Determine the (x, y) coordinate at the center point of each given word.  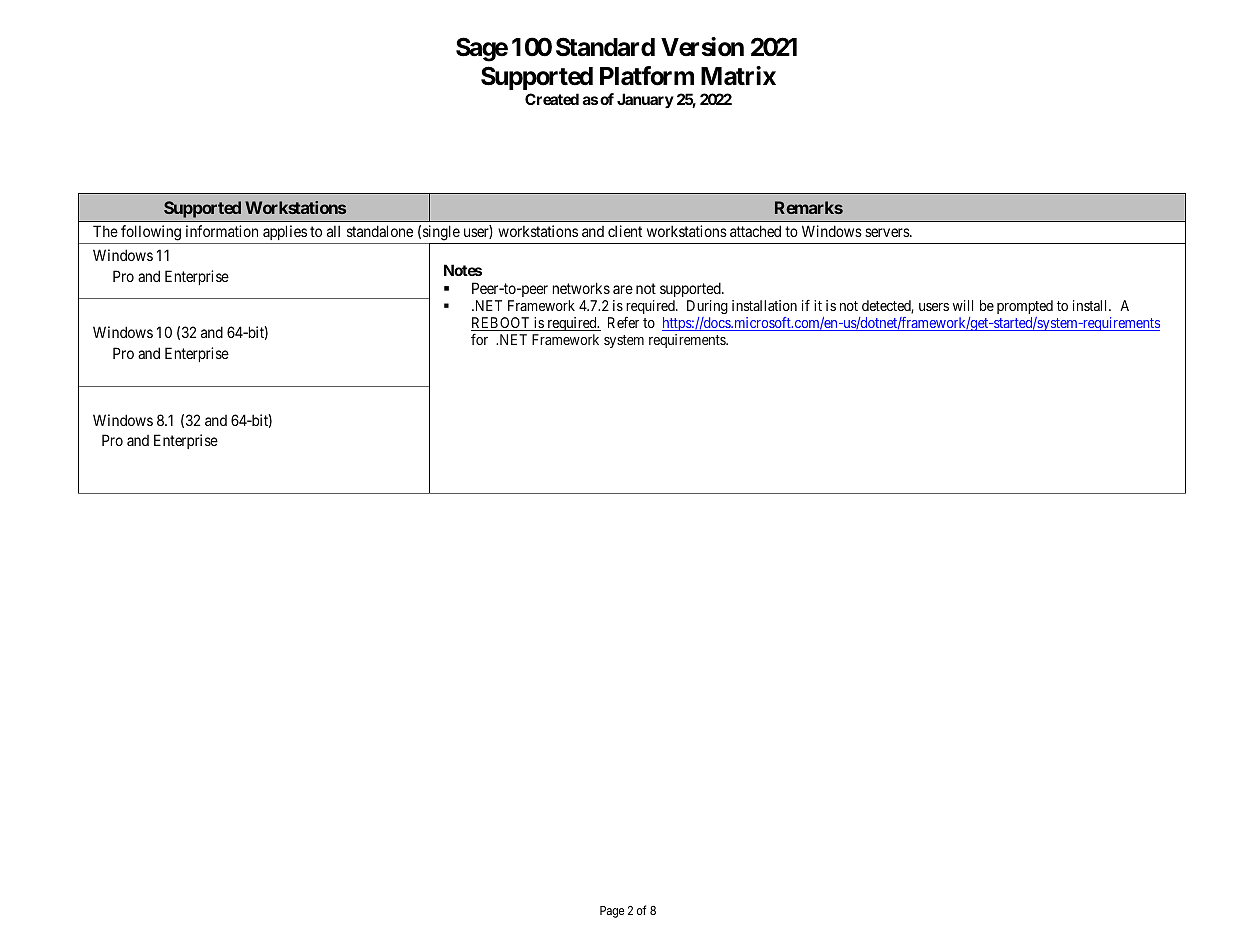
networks (581, 288)
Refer (623, 322)
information (222, 231)
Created (552, 99)
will (963, 305)
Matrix (738, 76)
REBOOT (501, 324)
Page (612, 912)
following (151, 233)
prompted (1025, 307)
